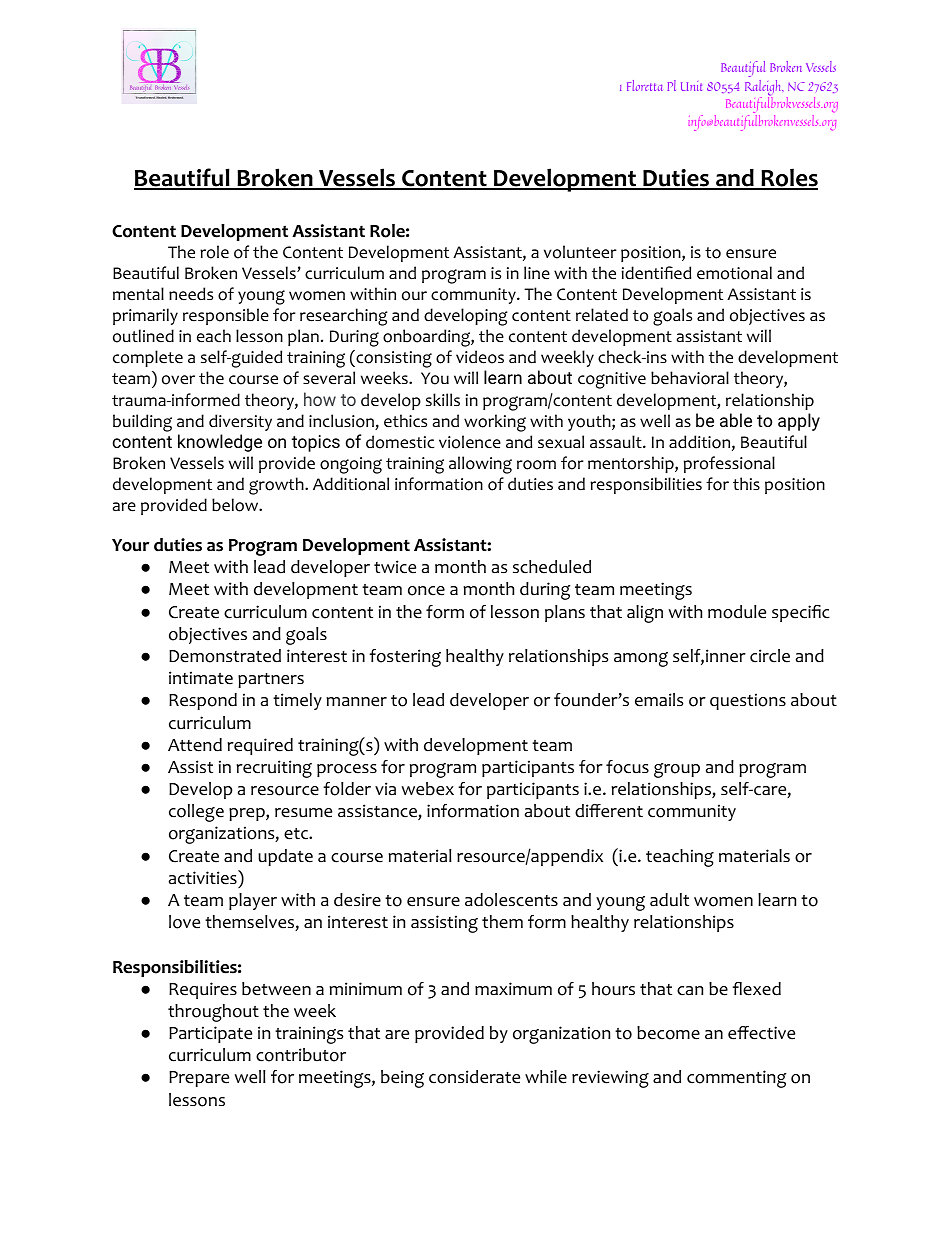 The width and height of the screenshot is (952, 1233). I want to click on Your, so click(130, 545).
